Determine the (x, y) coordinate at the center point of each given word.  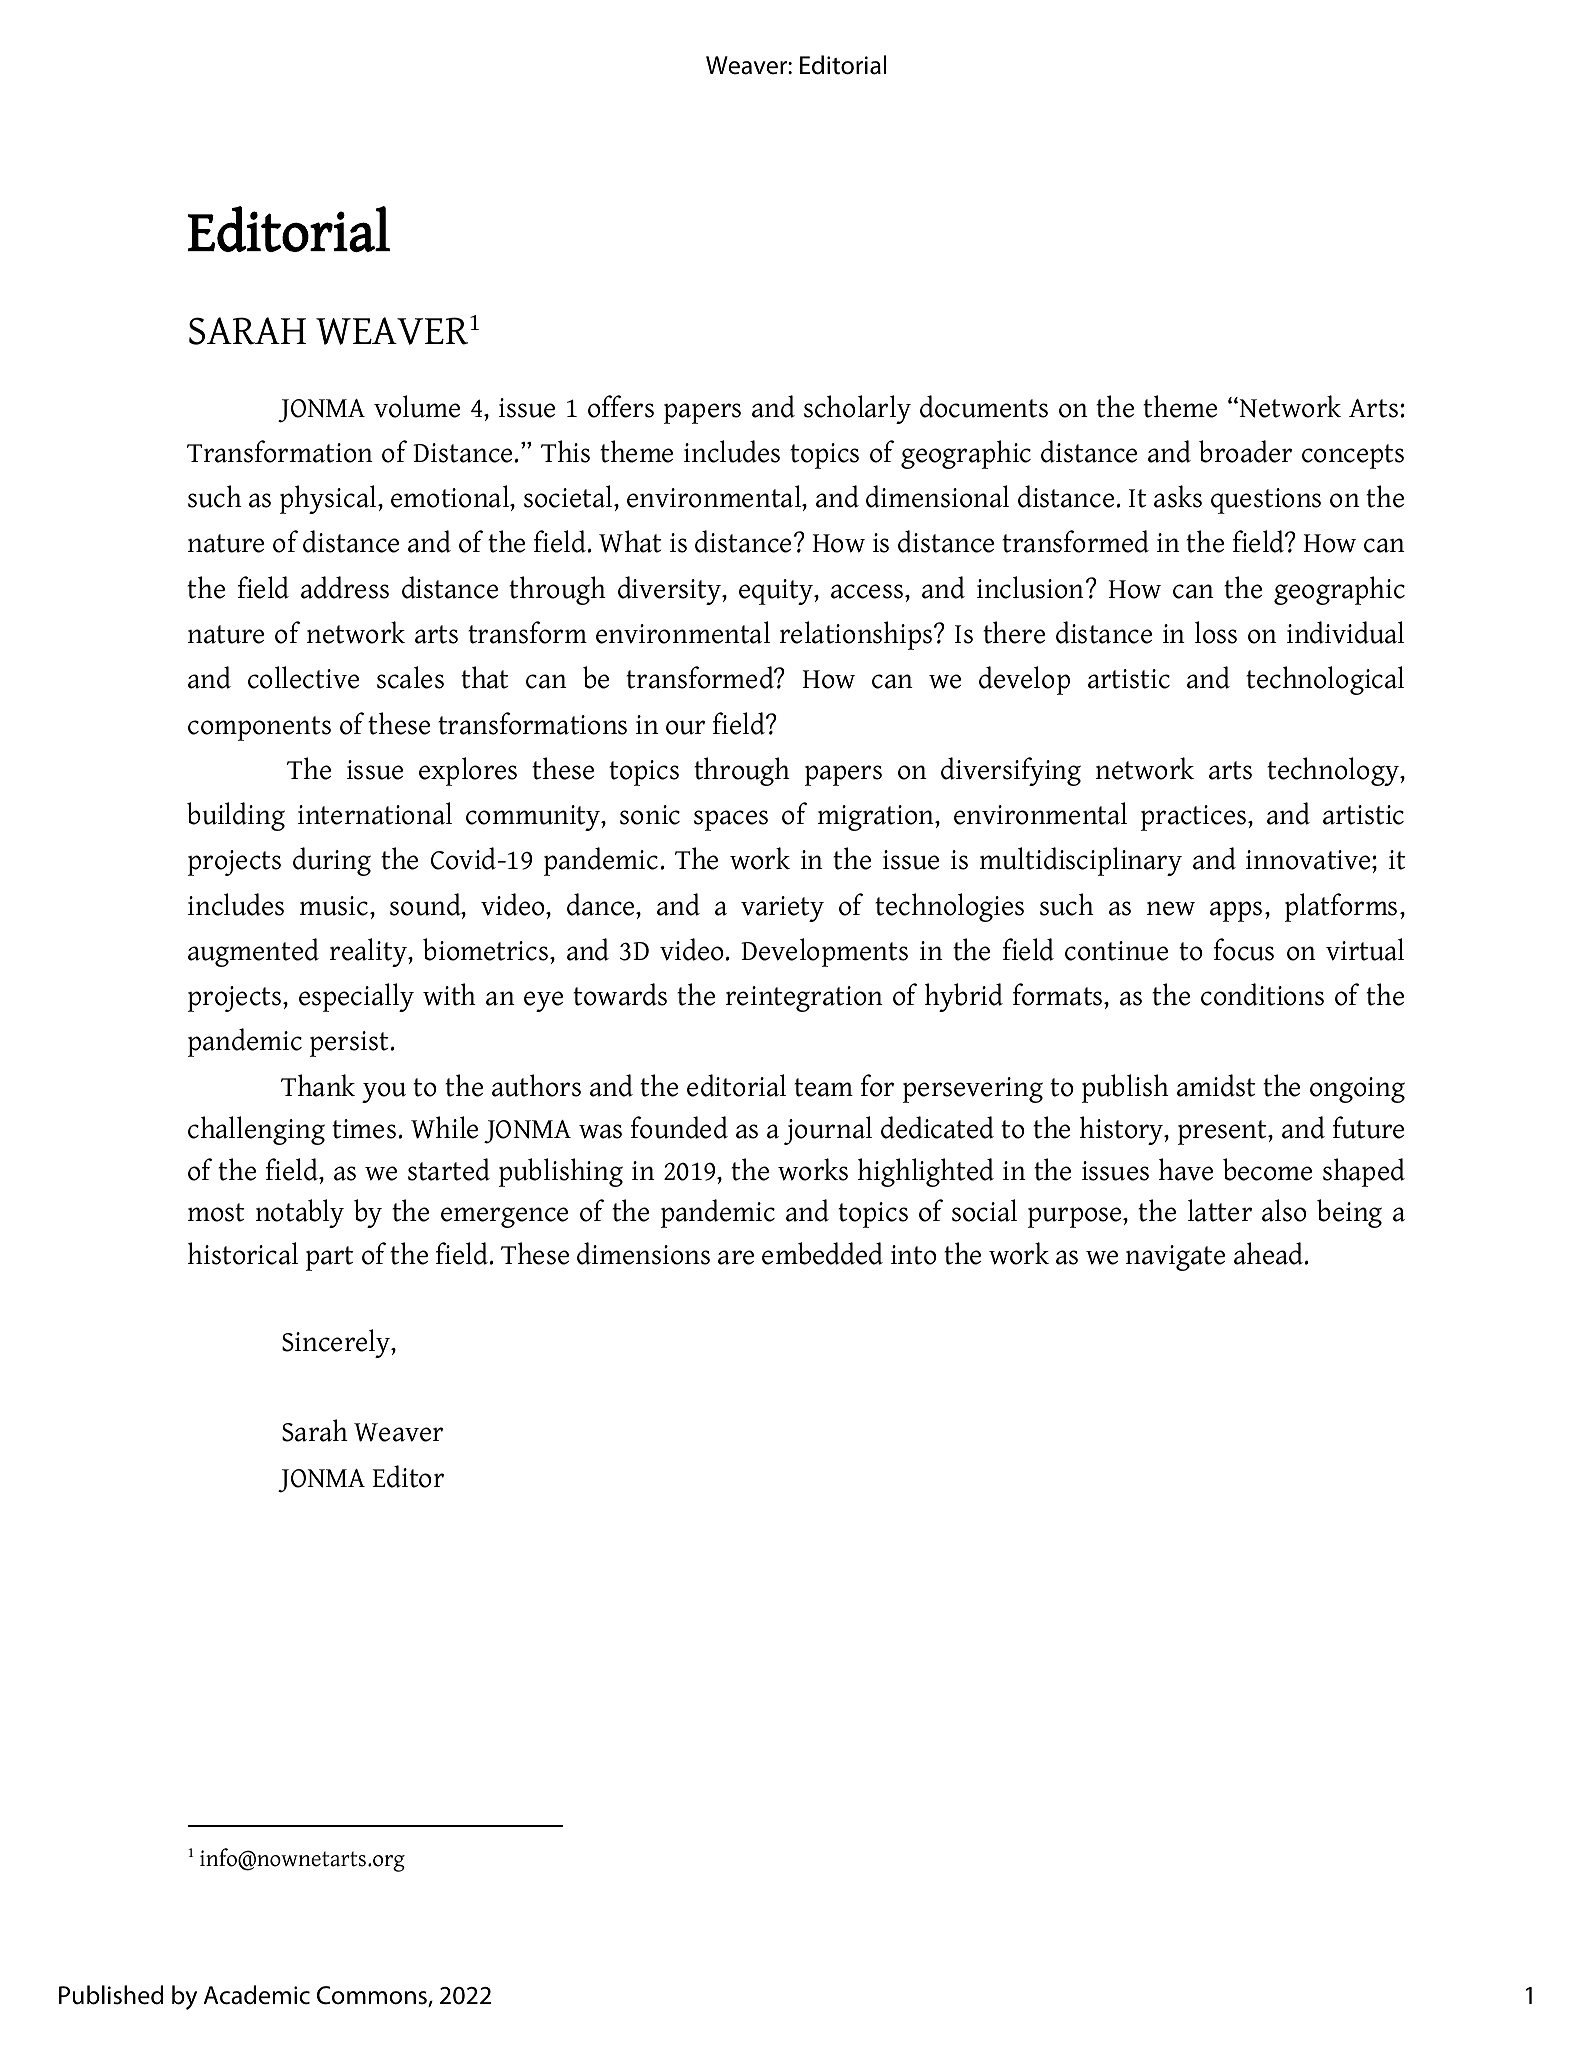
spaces (731, 820)
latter (1220, 1210)
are (736, 1257)
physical (329, 499)
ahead (1270, 1253)
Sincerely (337, 1343)
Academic (257, 1995)
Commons (373, 1996)
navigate (1175, 1258)
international (375, 813)
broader (1245, 451)
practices (1195, 818)
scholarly (857, 409)
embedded (822, 1253)
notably (300, 1213)
